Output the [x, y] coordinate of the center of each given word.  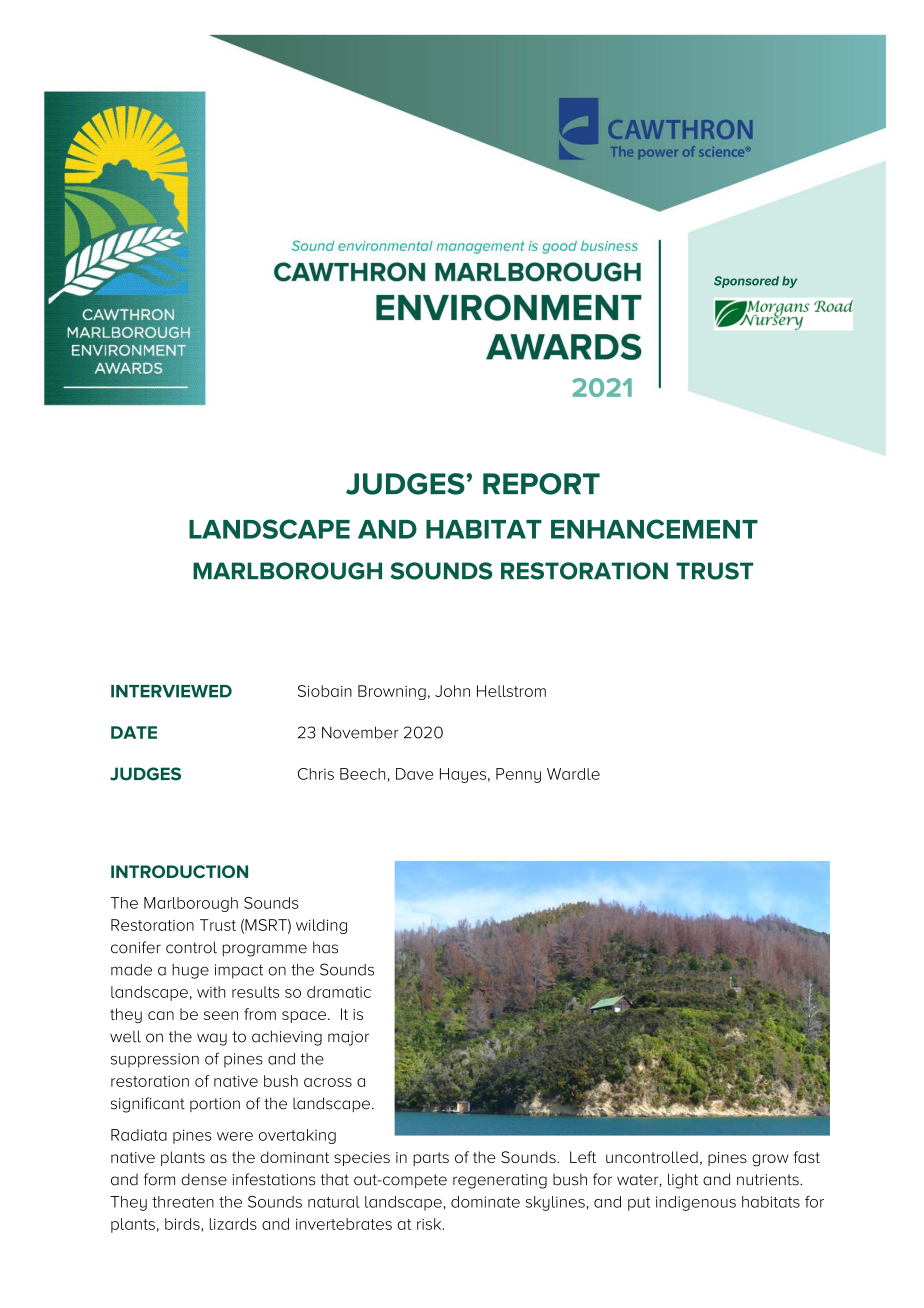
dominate [485, 1202]
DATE [134, 732]
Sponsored [746, 282]
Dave [414, 774]
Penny [518, 775]
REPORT [541, 484]
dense [204, 1179]
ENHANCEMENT [654, 529]
